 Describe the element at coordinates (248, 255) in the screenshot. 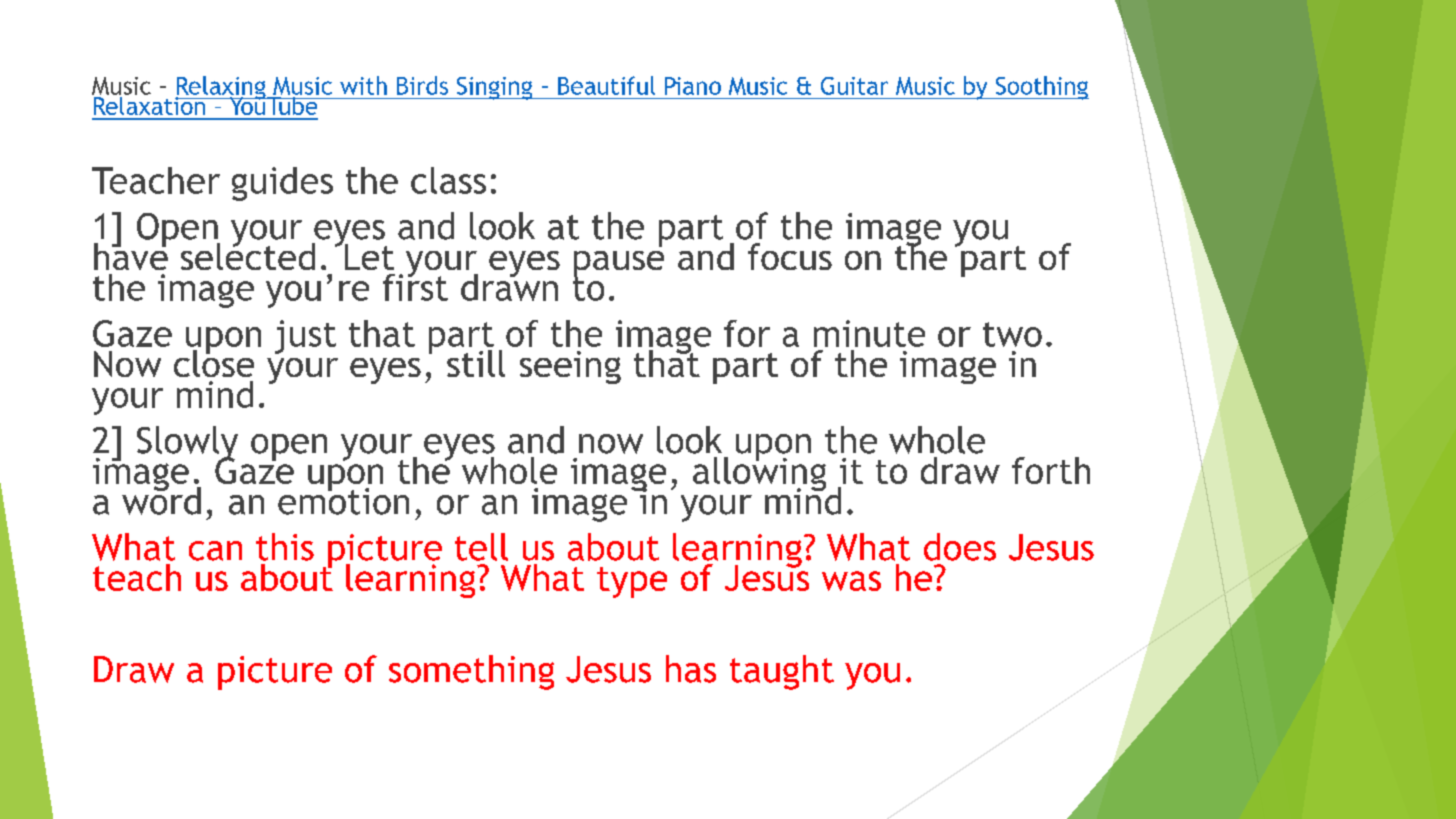

I see `selected` at that location.
